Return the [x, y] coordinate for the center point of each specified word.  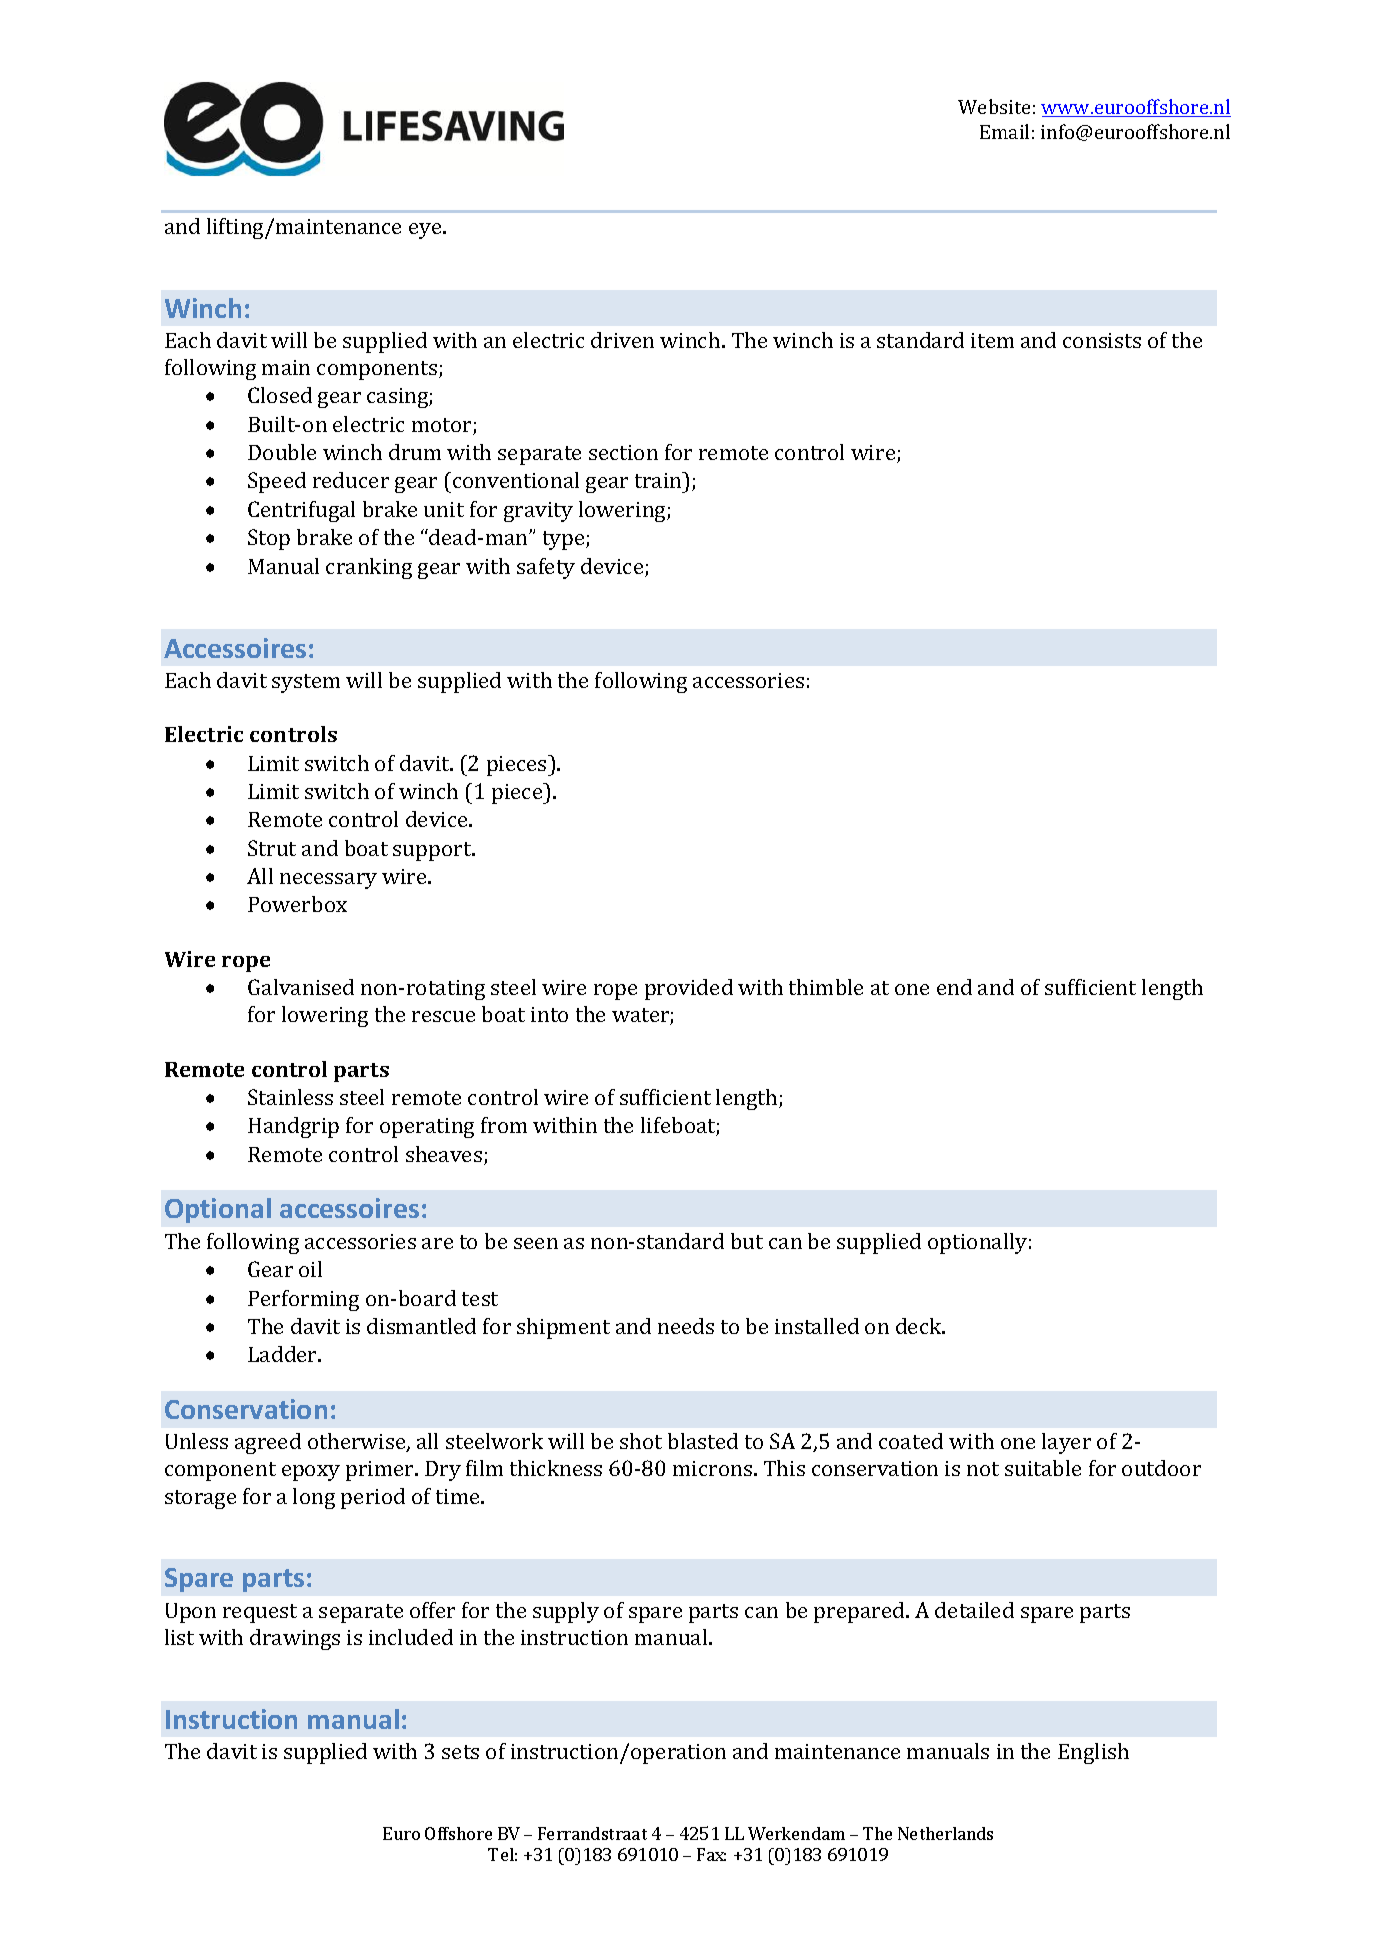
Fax [711, 1854]
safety [546, 568]
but [747, 1241]
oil [310, 1269]
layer [1066, 1443]
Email [1004, 131]
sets [460, 1752]
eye [426, 231]
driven [622, 340]
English [1093, 1753]
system [306, 683]
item [992, 340]
